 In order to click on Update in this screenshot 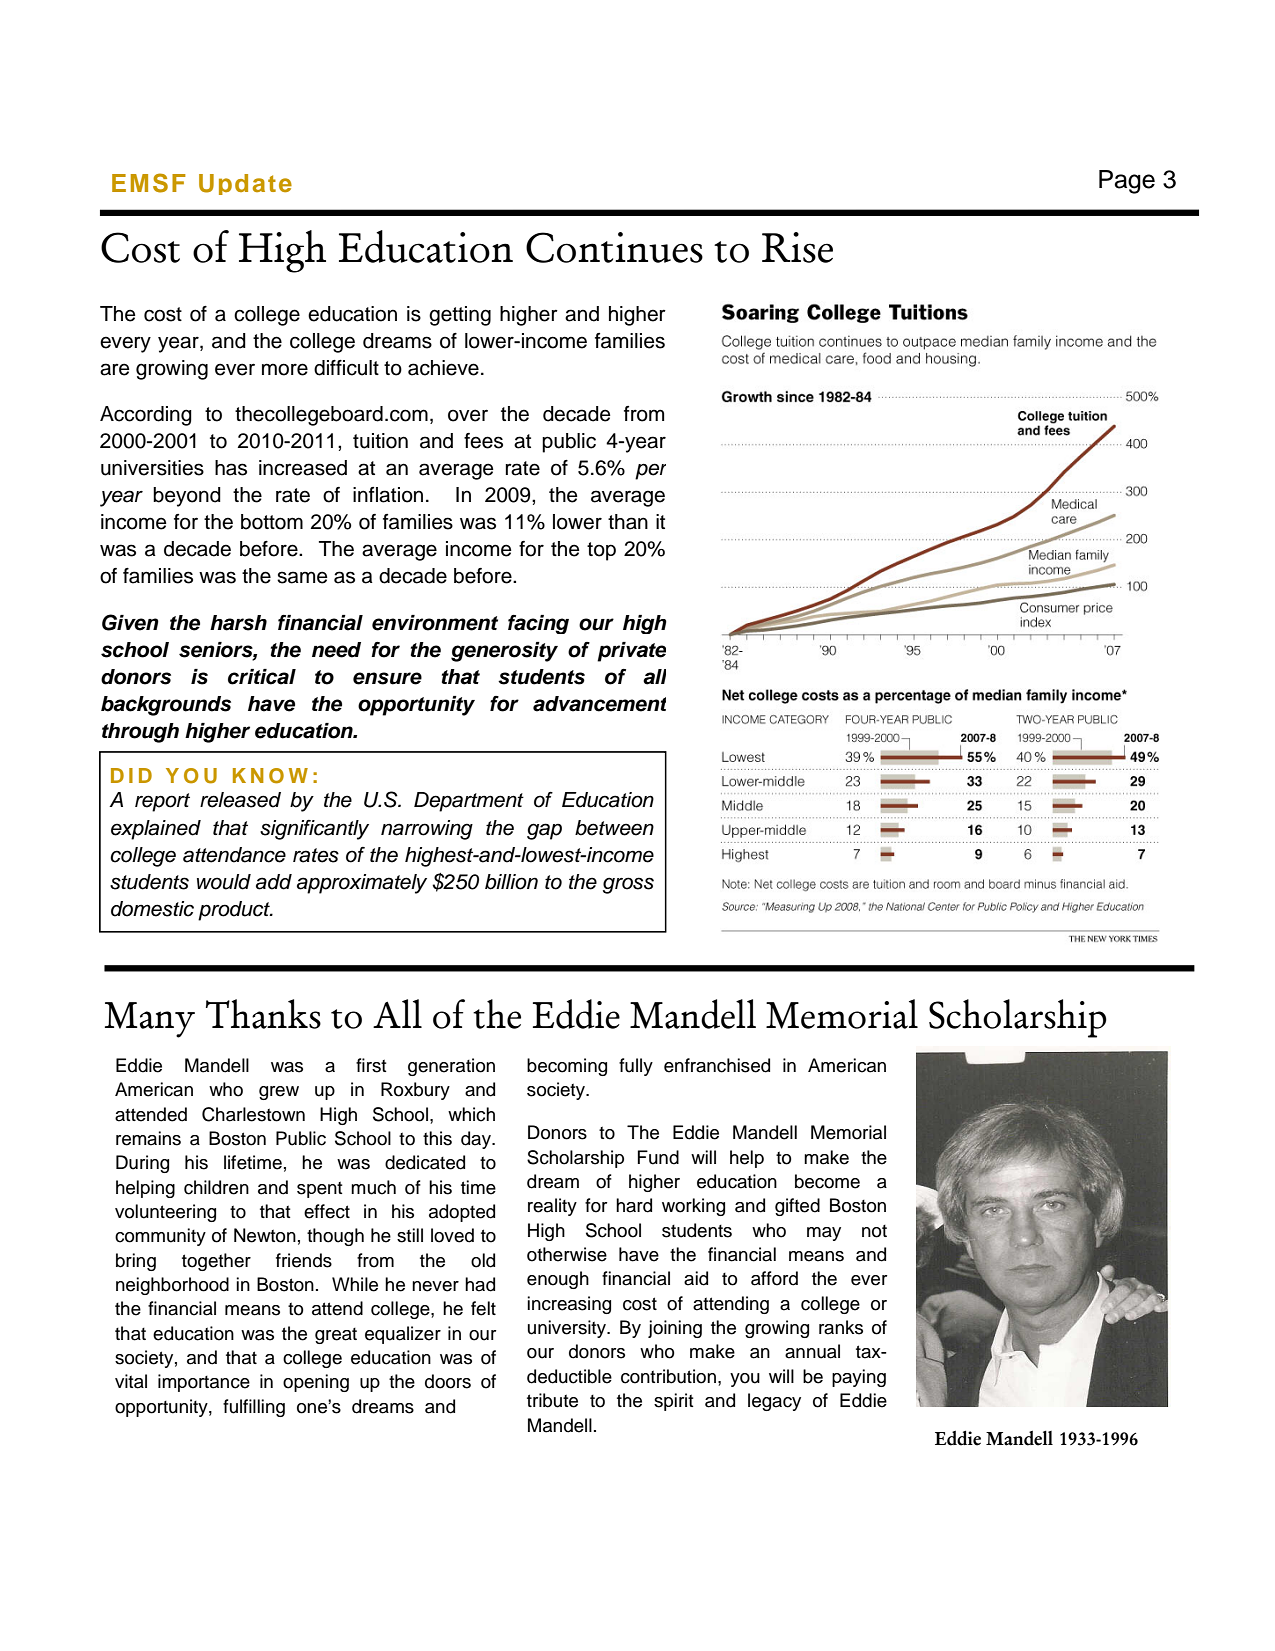, I will do `click(245, 184)`.
